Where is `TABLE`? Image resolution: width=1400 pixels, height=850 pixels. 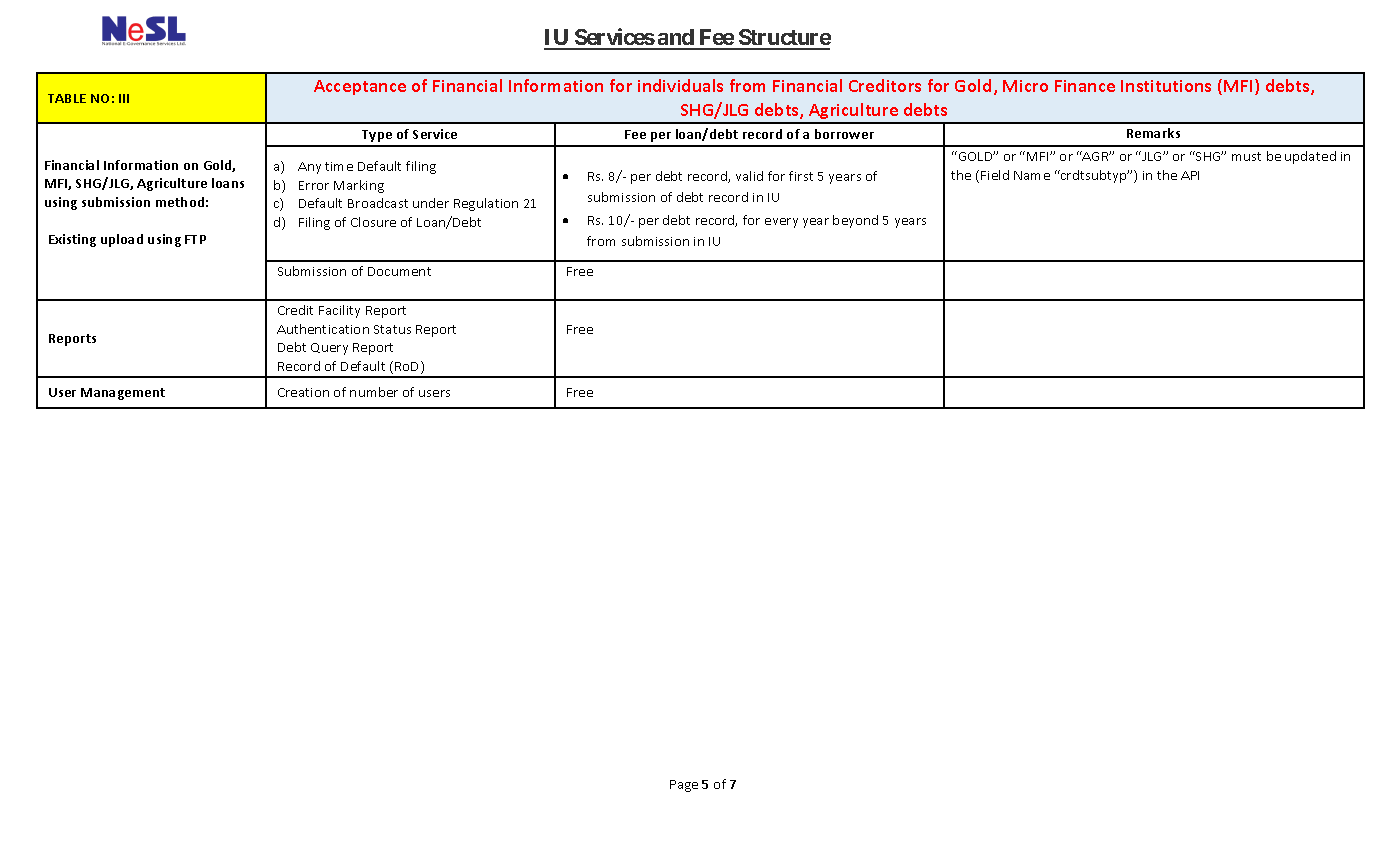
TABLE is located at coordinates (67, 98).
